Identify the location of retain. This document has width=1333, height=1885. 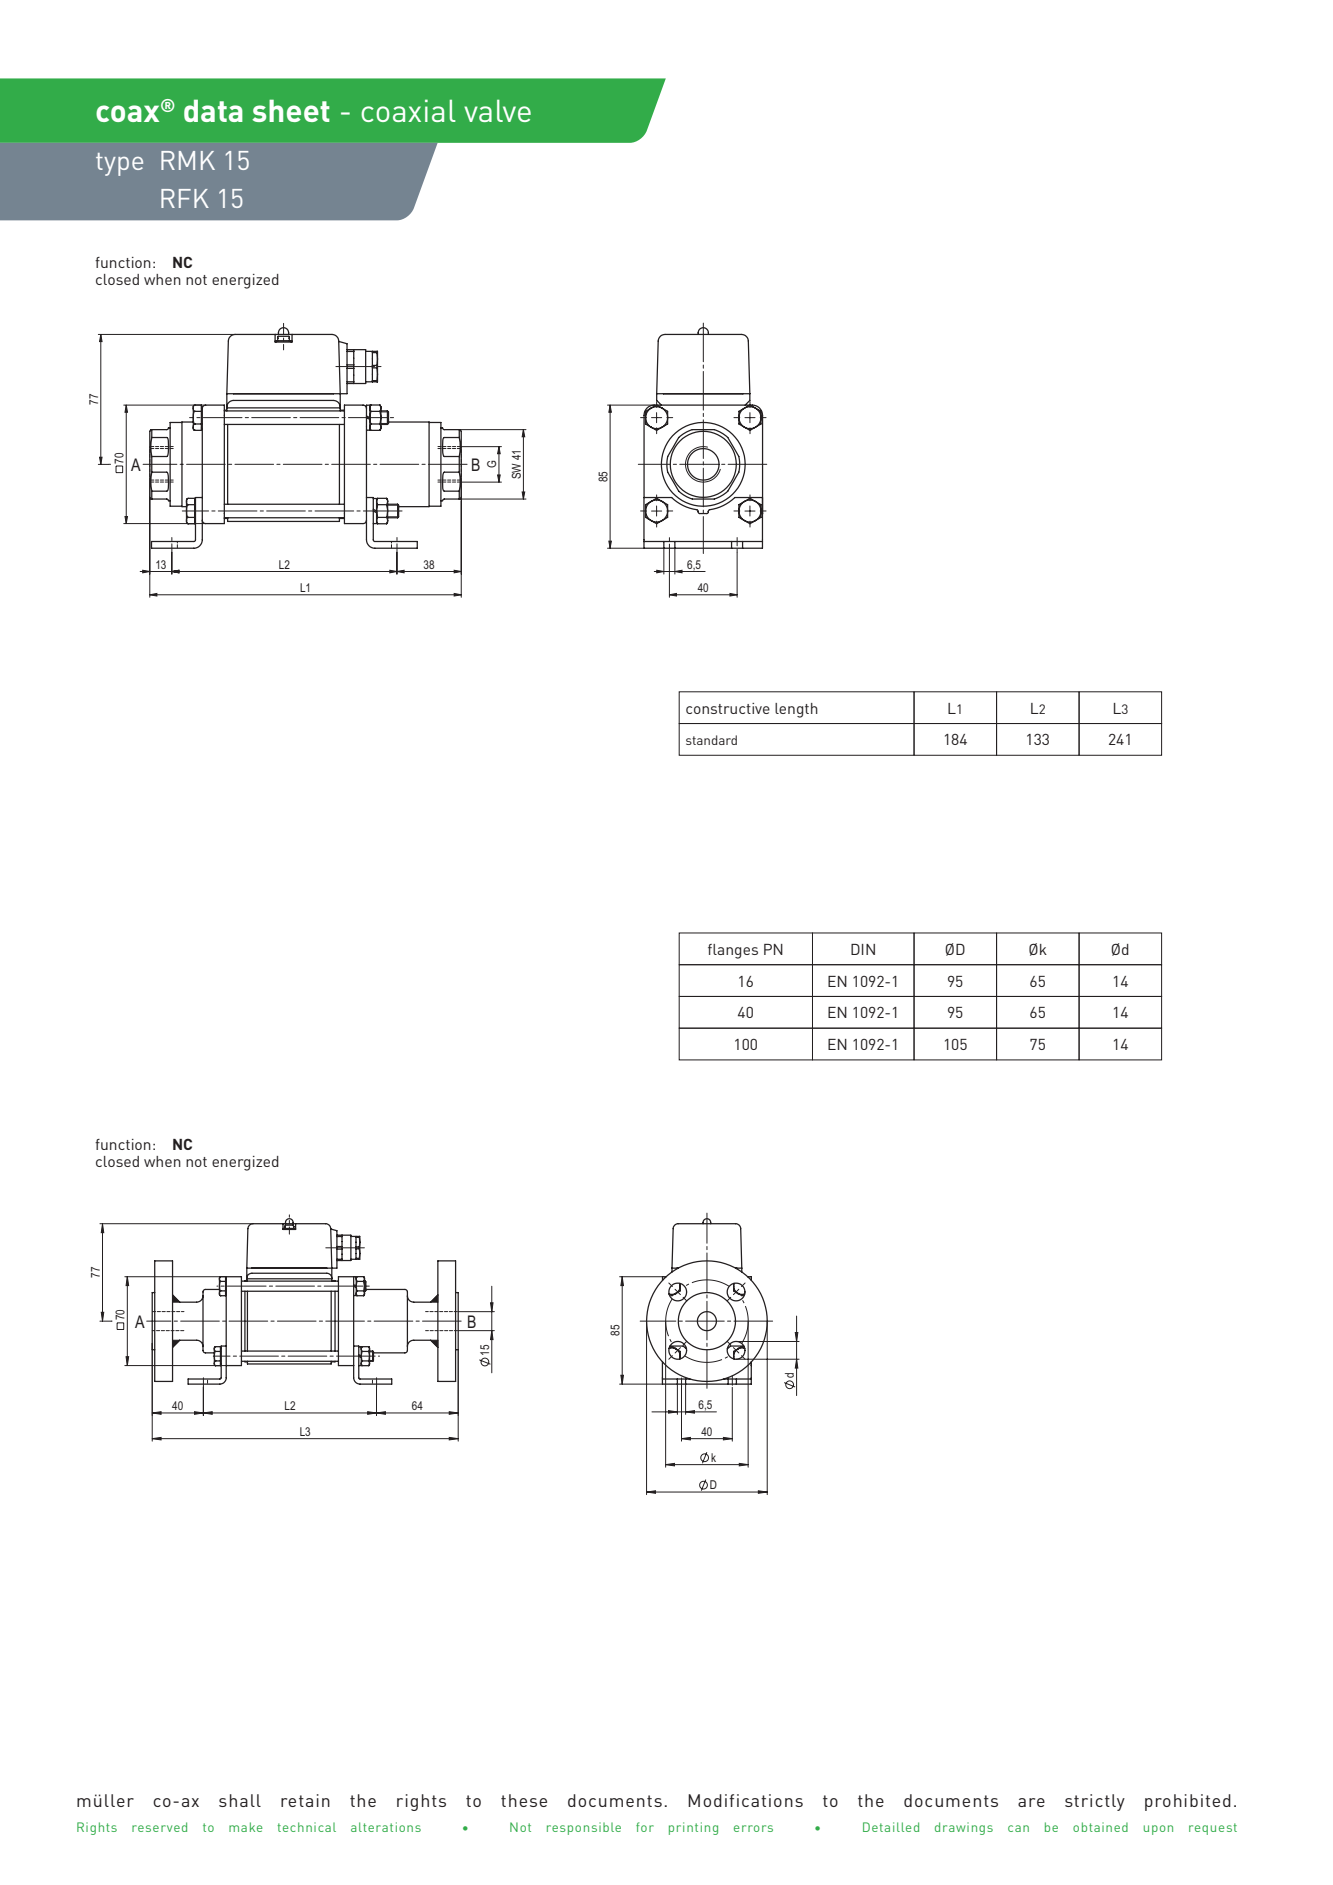
(305, 1800).
